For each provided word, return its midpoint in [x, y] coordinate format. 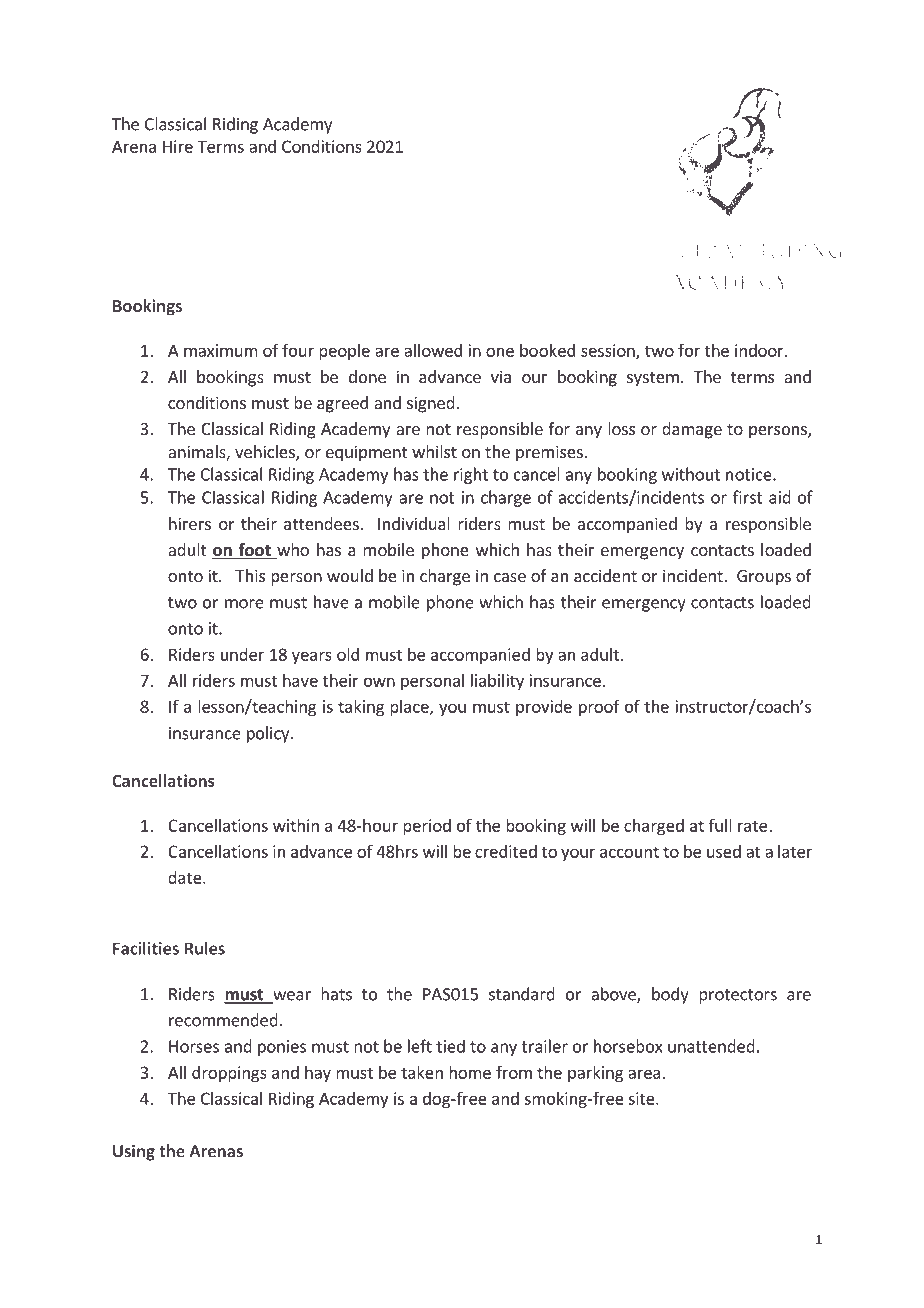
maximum [221, 350]
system [653, 379]
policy [269, 734]
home [470, 1072]
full [720, 825]
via [501, 376]
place [410, 708]
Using [134, 1152]
